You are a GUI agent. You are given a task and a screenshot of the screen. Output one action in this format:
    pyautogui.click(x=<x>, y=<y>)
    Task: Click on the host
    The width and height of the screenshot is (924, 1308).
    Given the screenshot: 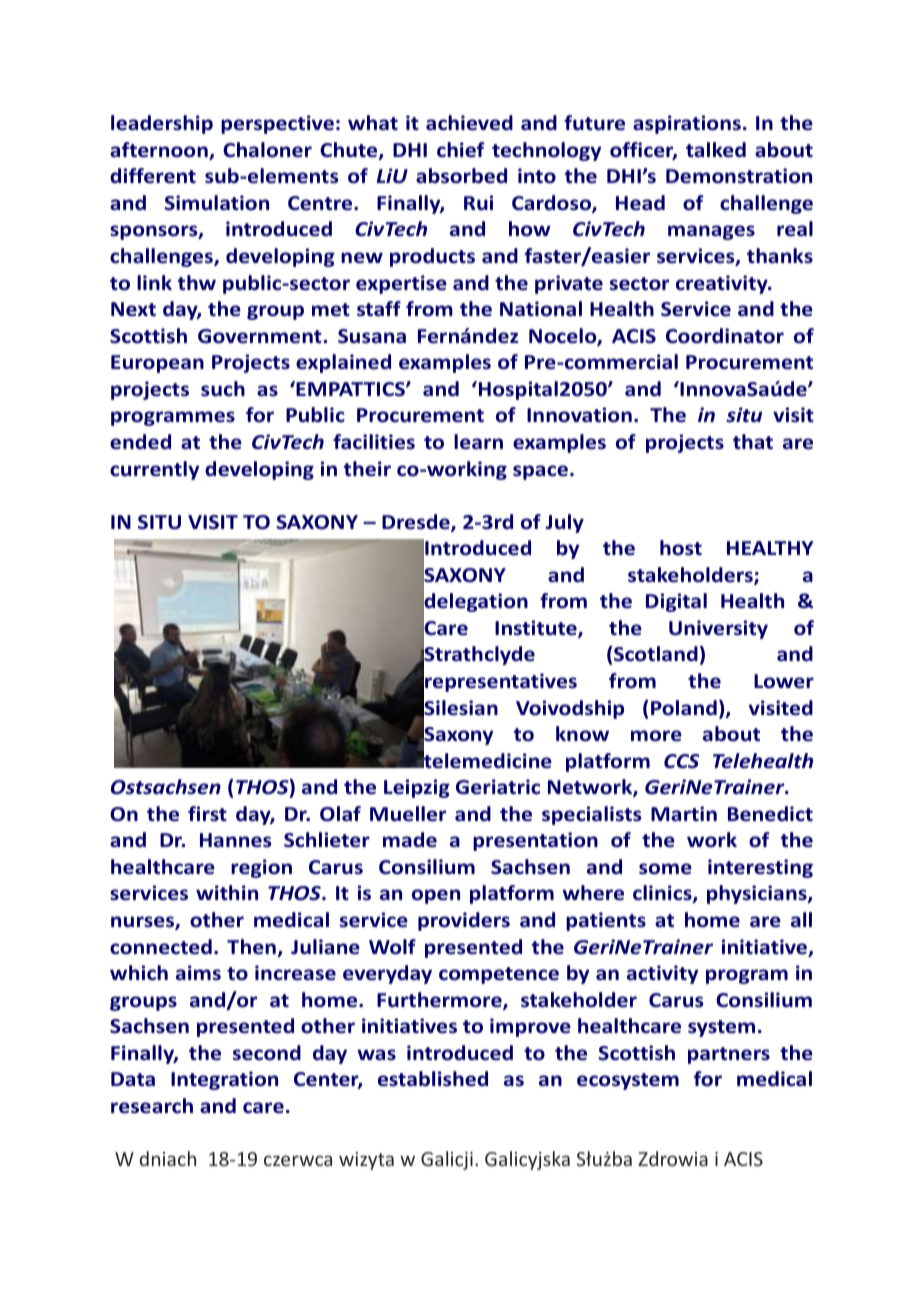 What is the action you would take?
    pyautogui.click(x=681, y=548)
